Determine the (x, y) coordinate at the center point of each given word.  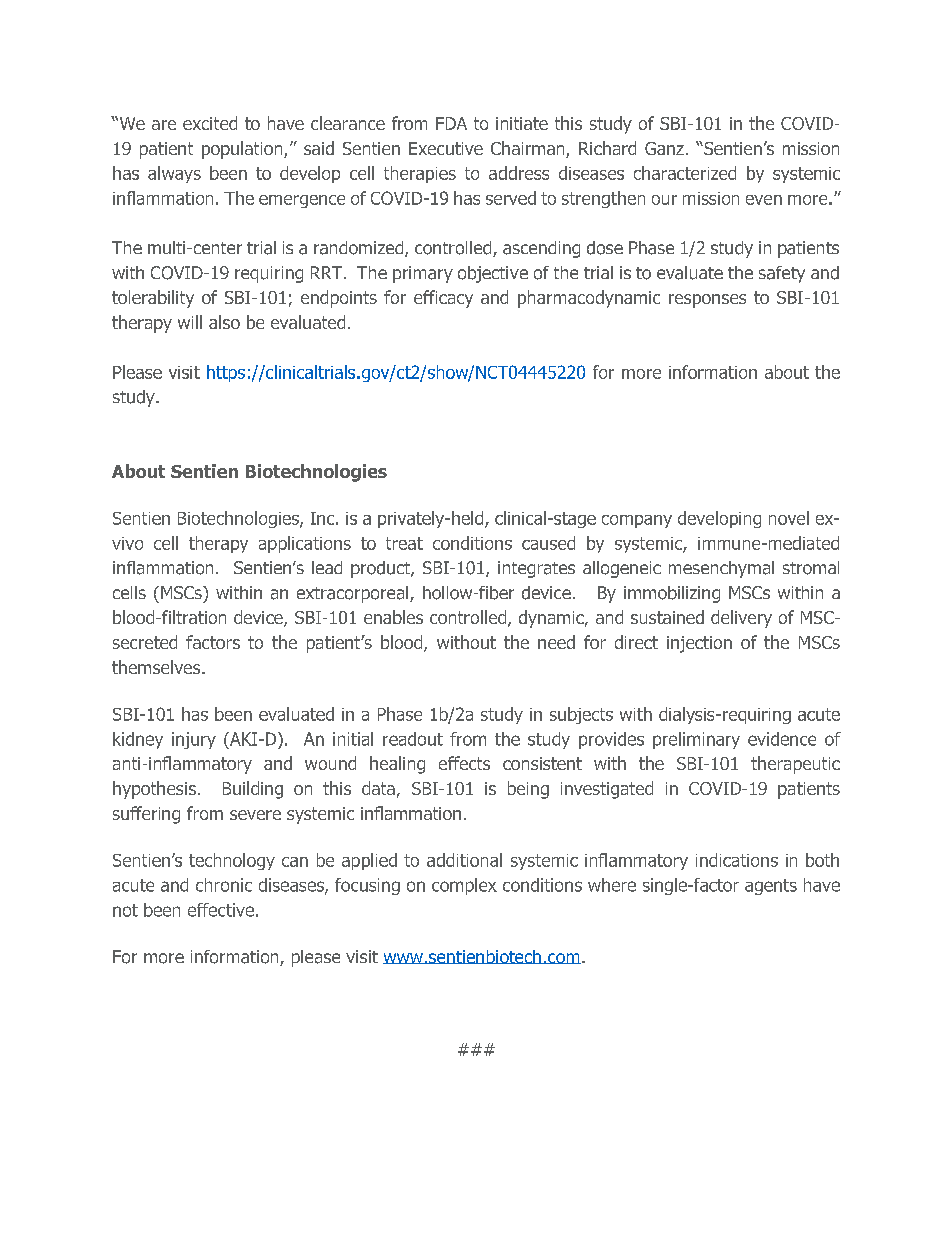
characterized (685, 173)
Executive (446, 148)
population (243, 150)
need (556, 642)
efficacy (443, 299)
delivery (741, 619)
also (224, 322)
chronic (224, 885)
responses (707, 301)
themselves (157, 667)
